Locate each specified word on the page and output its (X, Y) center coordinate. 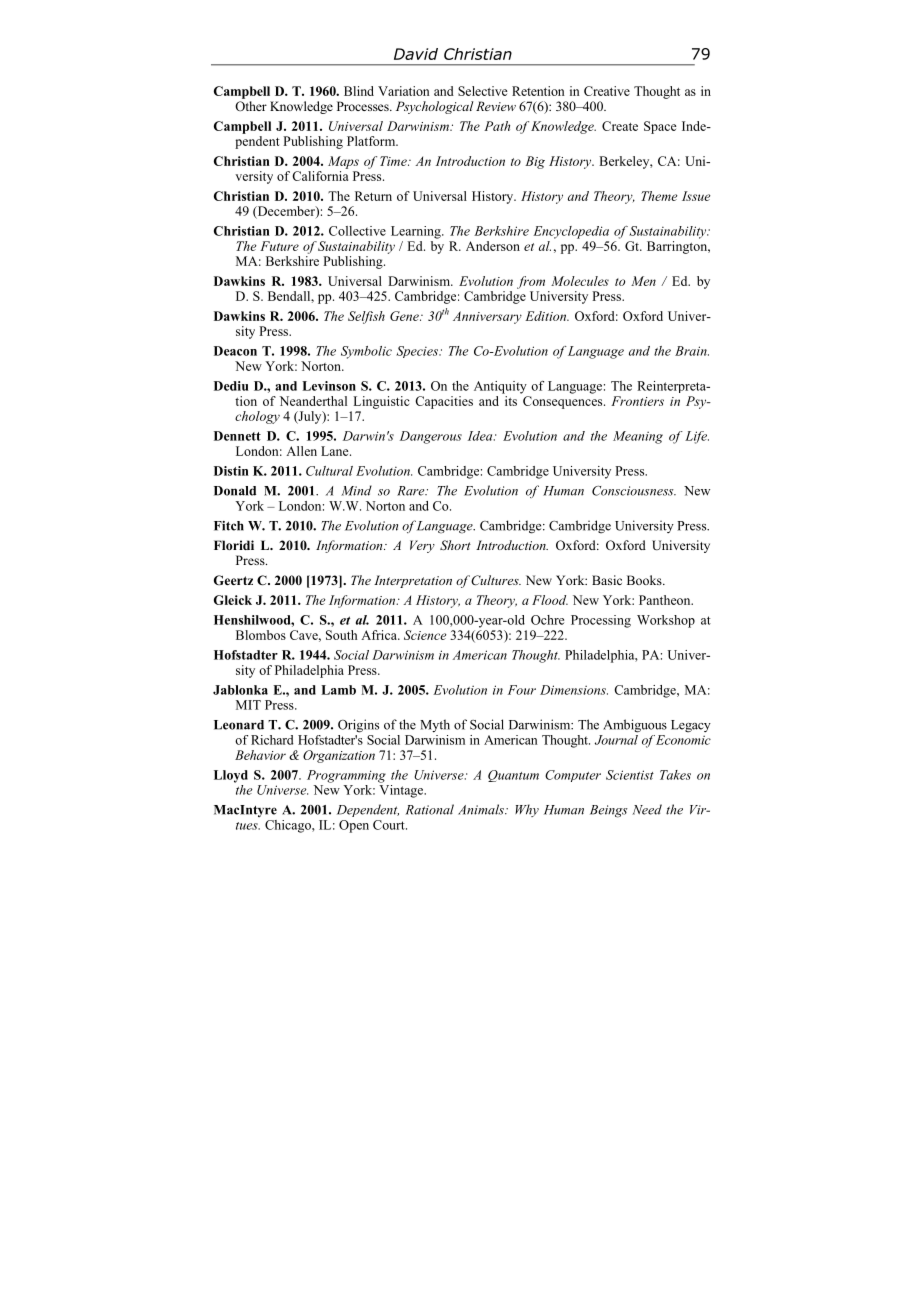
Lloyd (231, 776)
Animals (482, 809)
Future (279, 246)
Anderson (493, 246)
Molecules (580, 281)
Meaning (638, 437)
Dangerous (431, 437)
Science (425, 635)
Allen (301, 451)
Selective (483, 91)
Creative (607, 91)
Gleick (233, 600)
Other (251, 106)
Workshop (666, 621)
